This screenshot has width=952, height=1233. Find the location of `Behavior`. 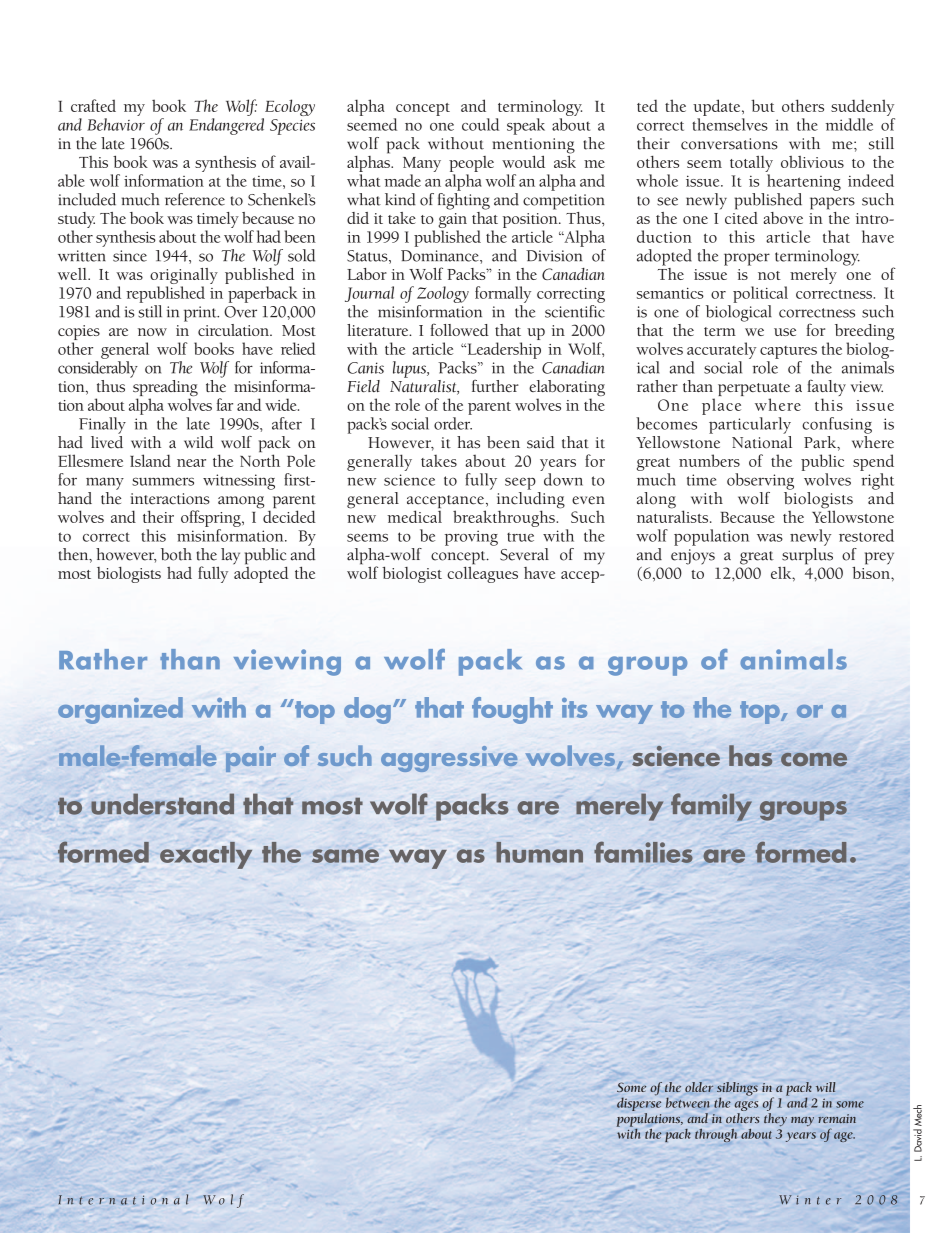

Behavior is located at coordinates (116, 124).
